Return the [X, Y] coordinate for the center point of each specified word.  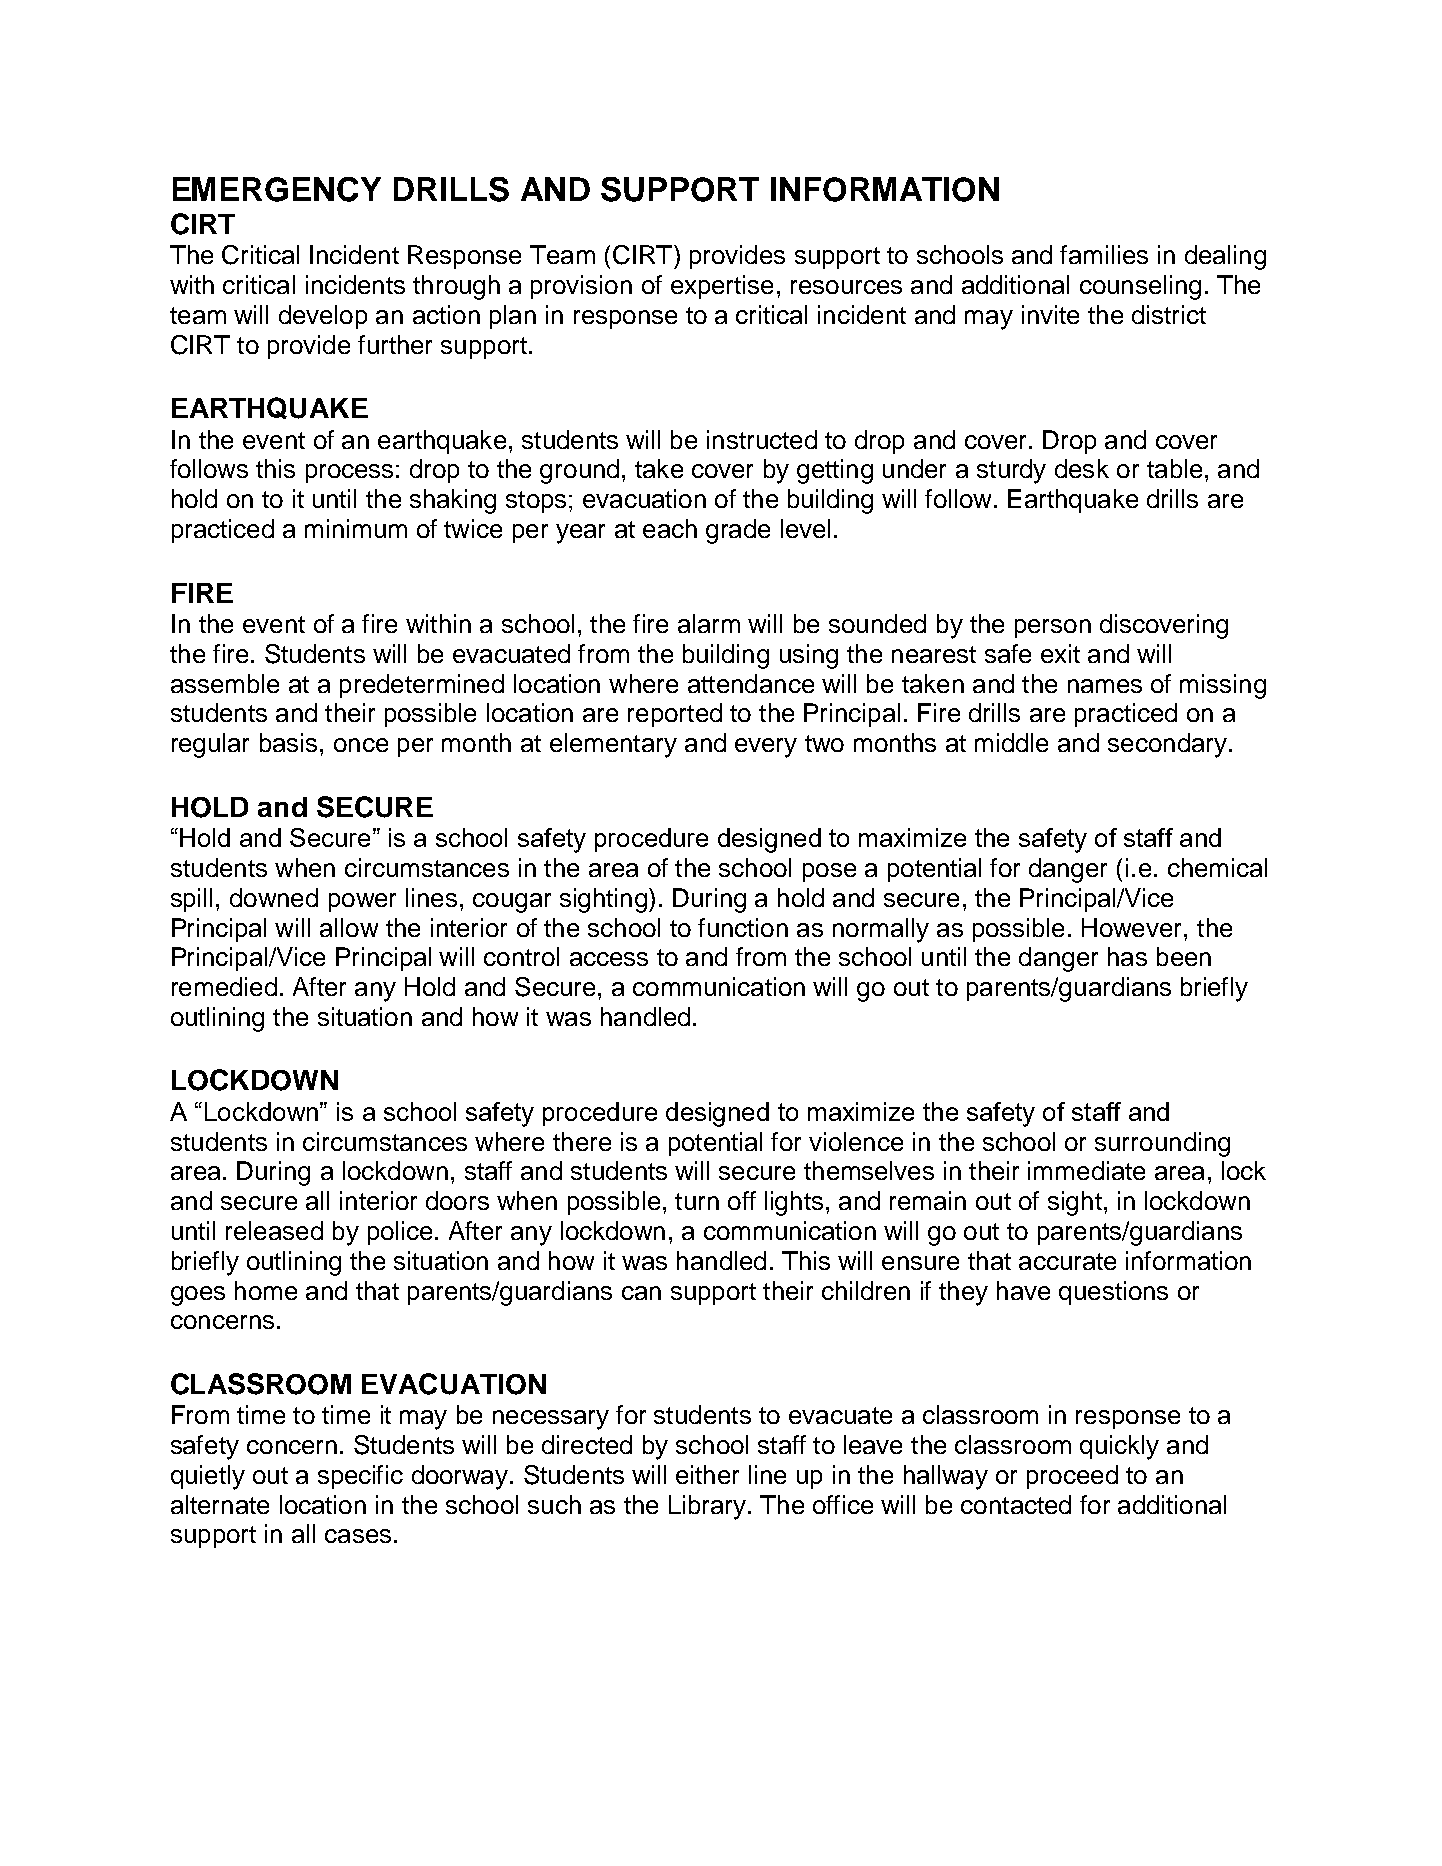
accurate [1067, 1261]
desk [1082, 468]
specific [360, 1477]
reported [675, 715]
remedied [224, 986]
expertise [722, 287]
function [743, 927]
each [670, 528]
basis [288, 742]
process [349, 473]
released [274, 1230]
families [1104, 254]
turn [697, 1201]
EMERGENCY [277, 189]
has [1127, 956]
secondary [1167, 745]
